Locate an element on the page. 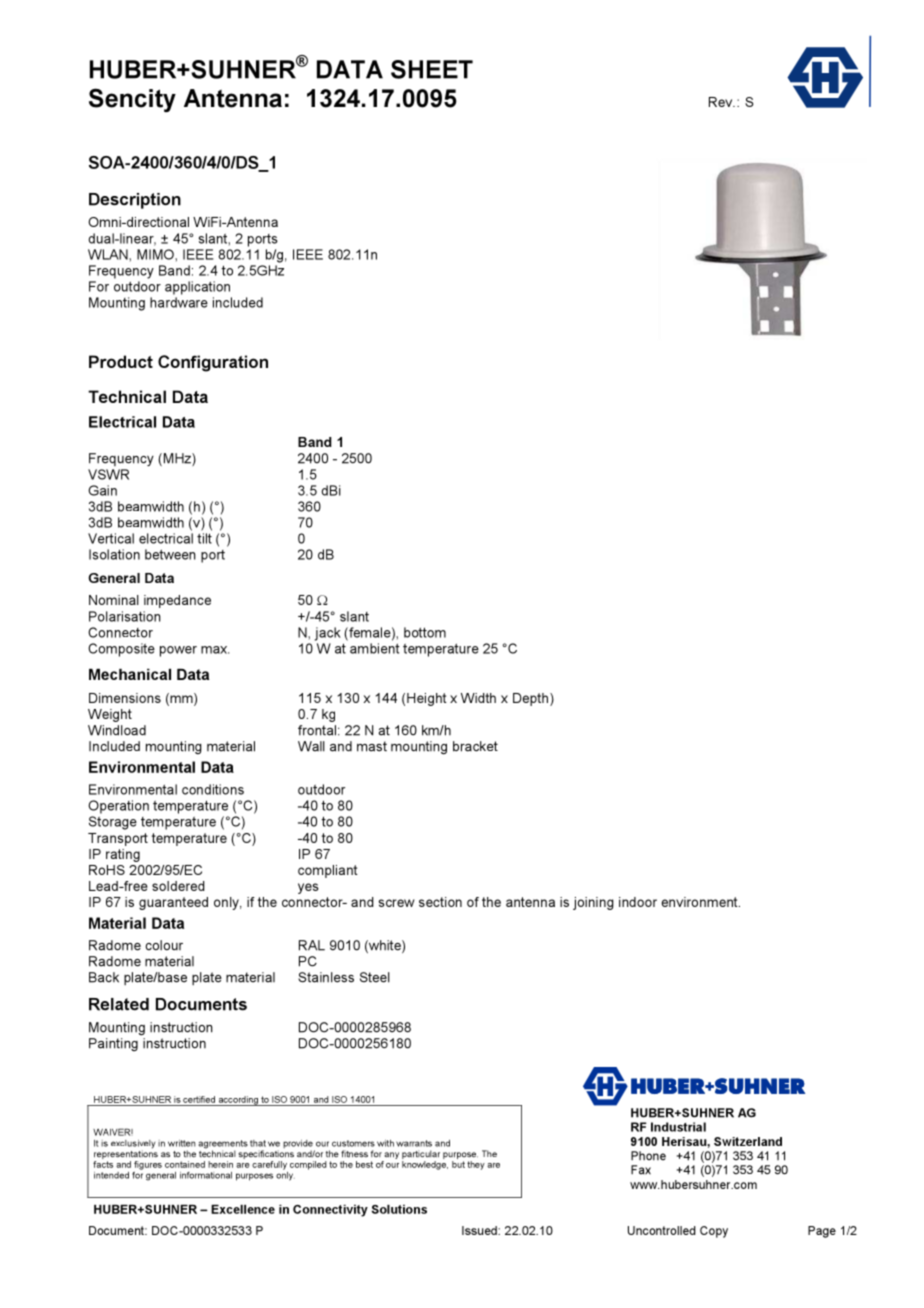  they is located at coordinates (476, 1165).
